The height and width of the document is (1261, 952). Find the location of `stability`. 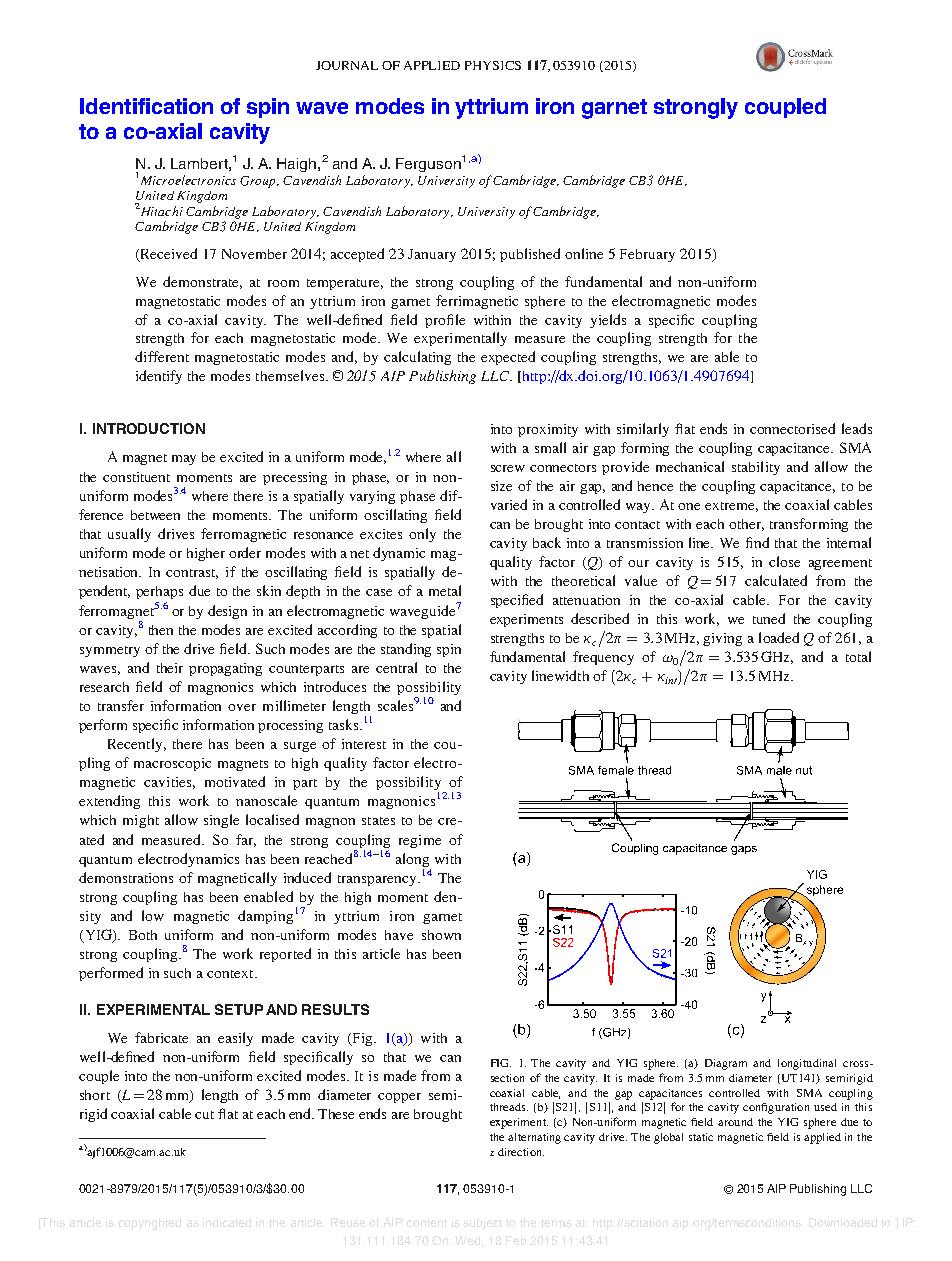

stability is located at coordinates (756, 468).
